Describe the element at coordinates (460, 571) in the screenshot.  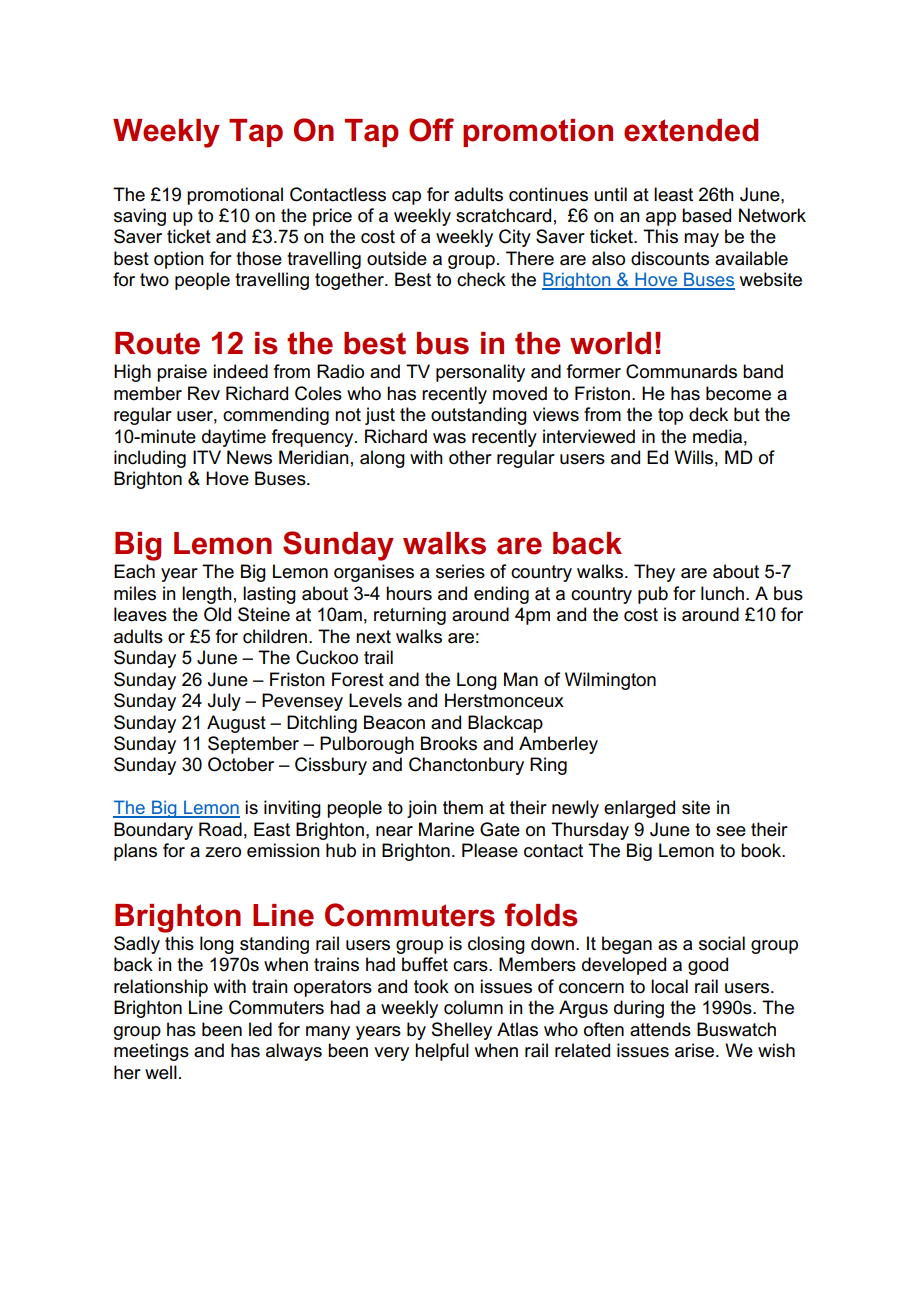
I see `series` at that location.
